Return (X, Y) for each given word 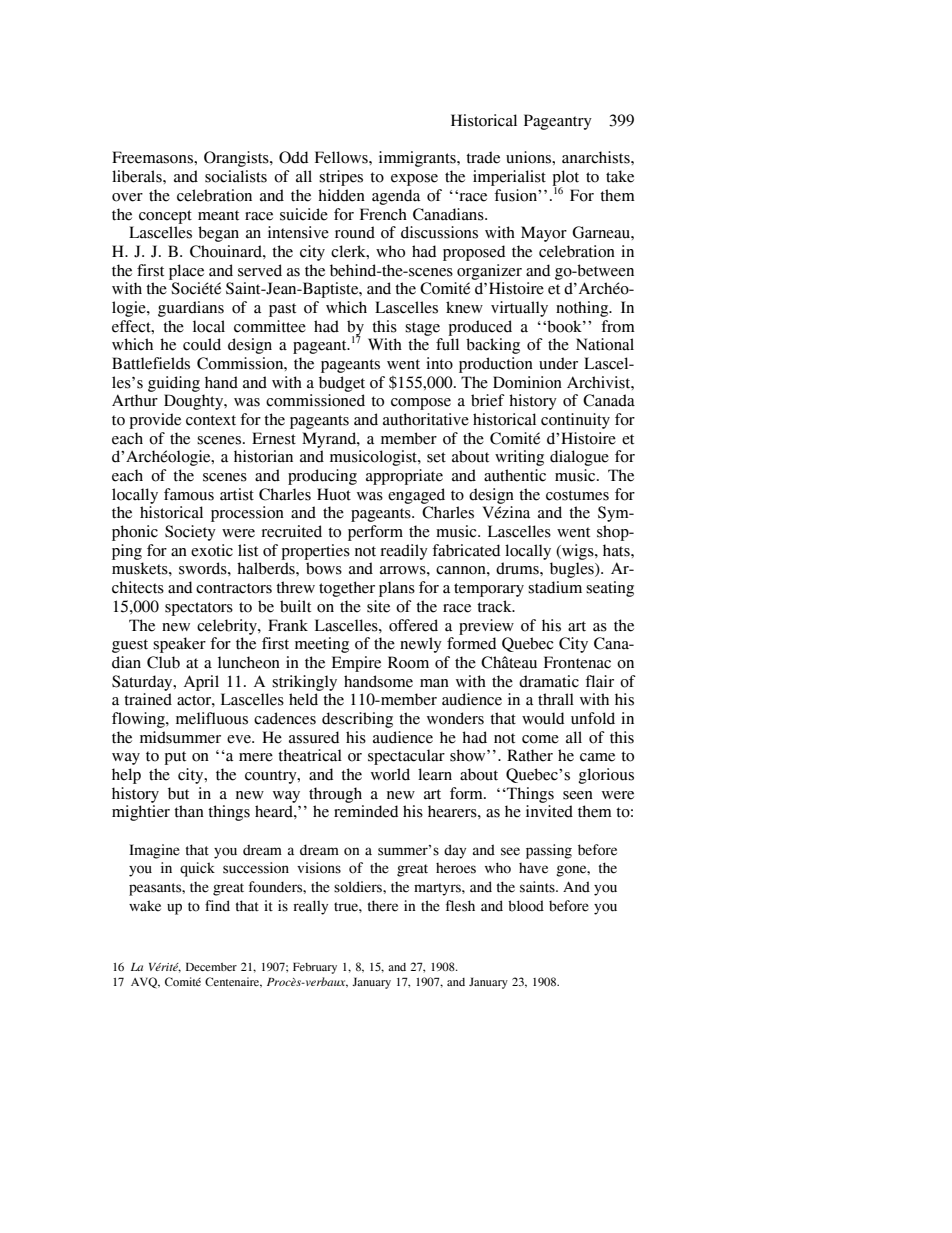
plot (565, 179)
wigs (578, 552)
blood (526, 906)
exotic (212, 550)
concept (165, 217)
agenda (396, 197)
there (383, 906)
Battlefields (151, 363)
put (175, 758)
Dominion (527, 382)
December (211, 966)
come (540, 739)
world (390, 774)
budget (342, 384)
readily (404, 552)
